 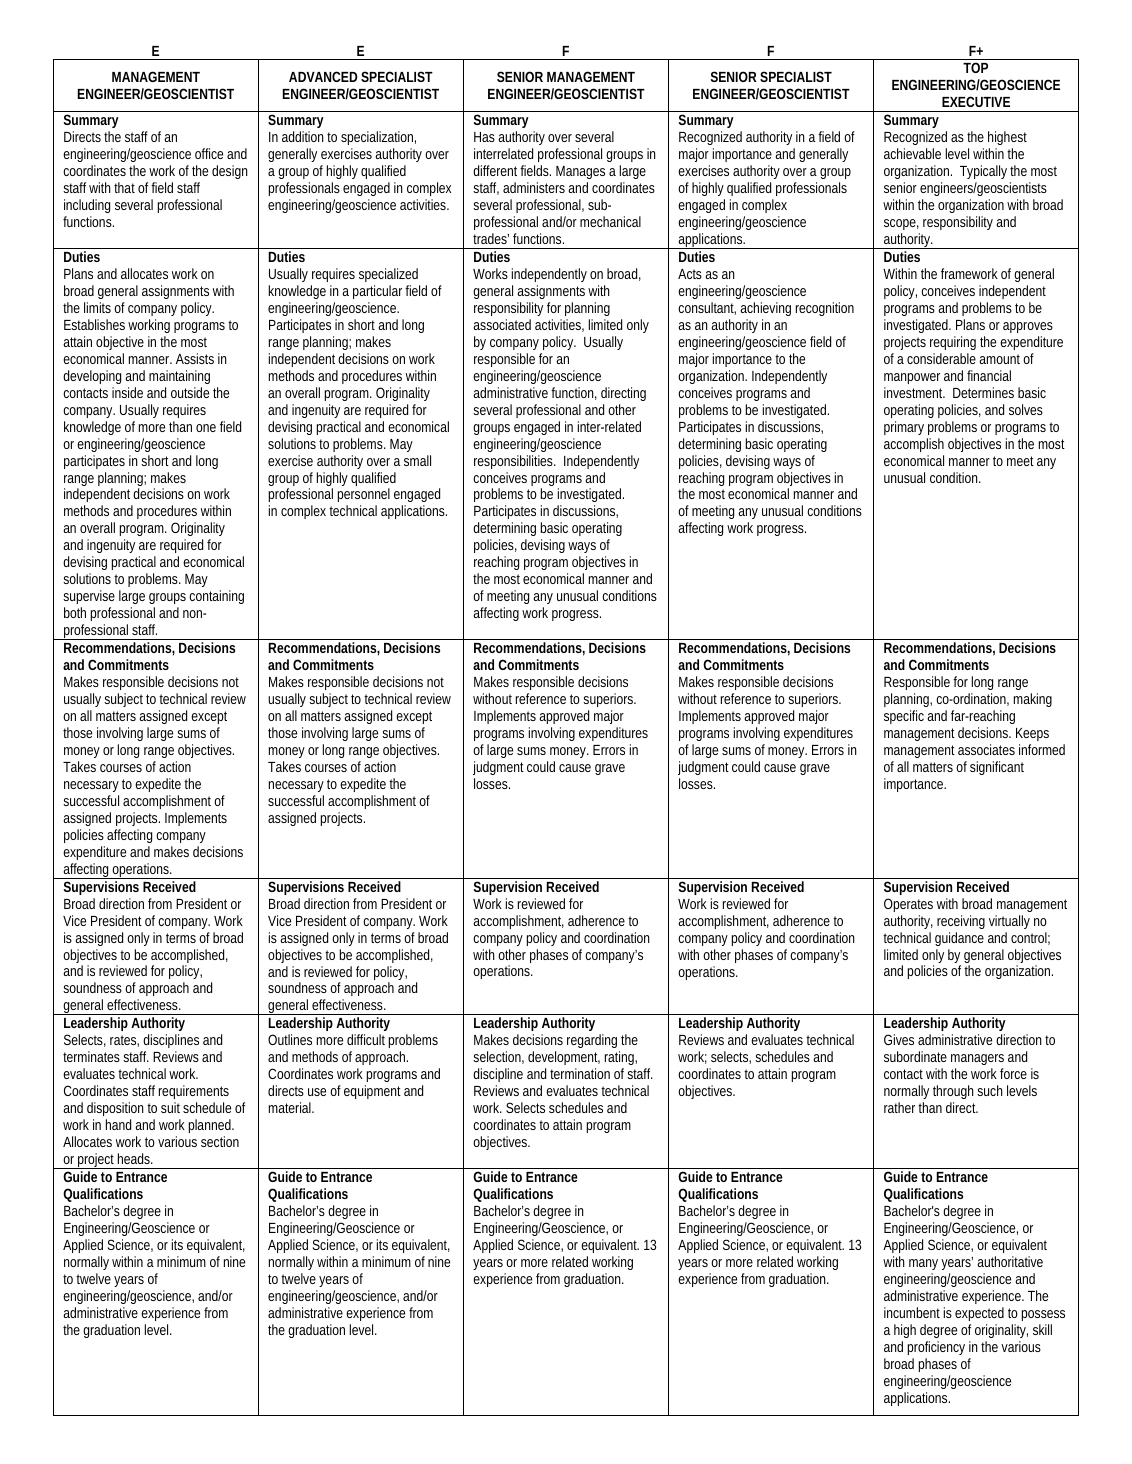 What do you see at coordinates (216, 597) in the page?
I see `containing` at bounding box center [216, 597].
